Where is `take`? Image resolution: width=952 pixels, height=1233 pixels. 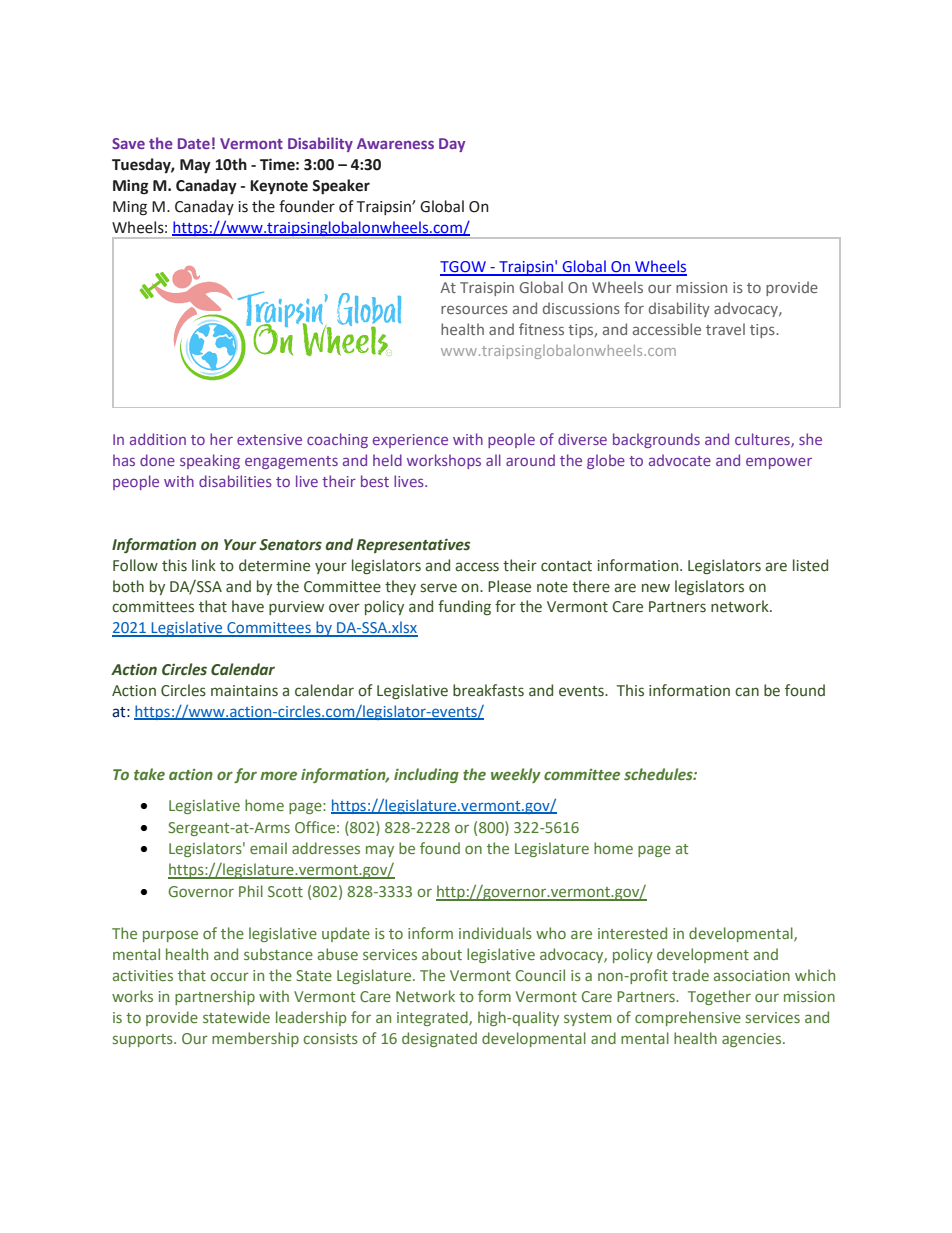 take is located at coordinates (149, 774).
